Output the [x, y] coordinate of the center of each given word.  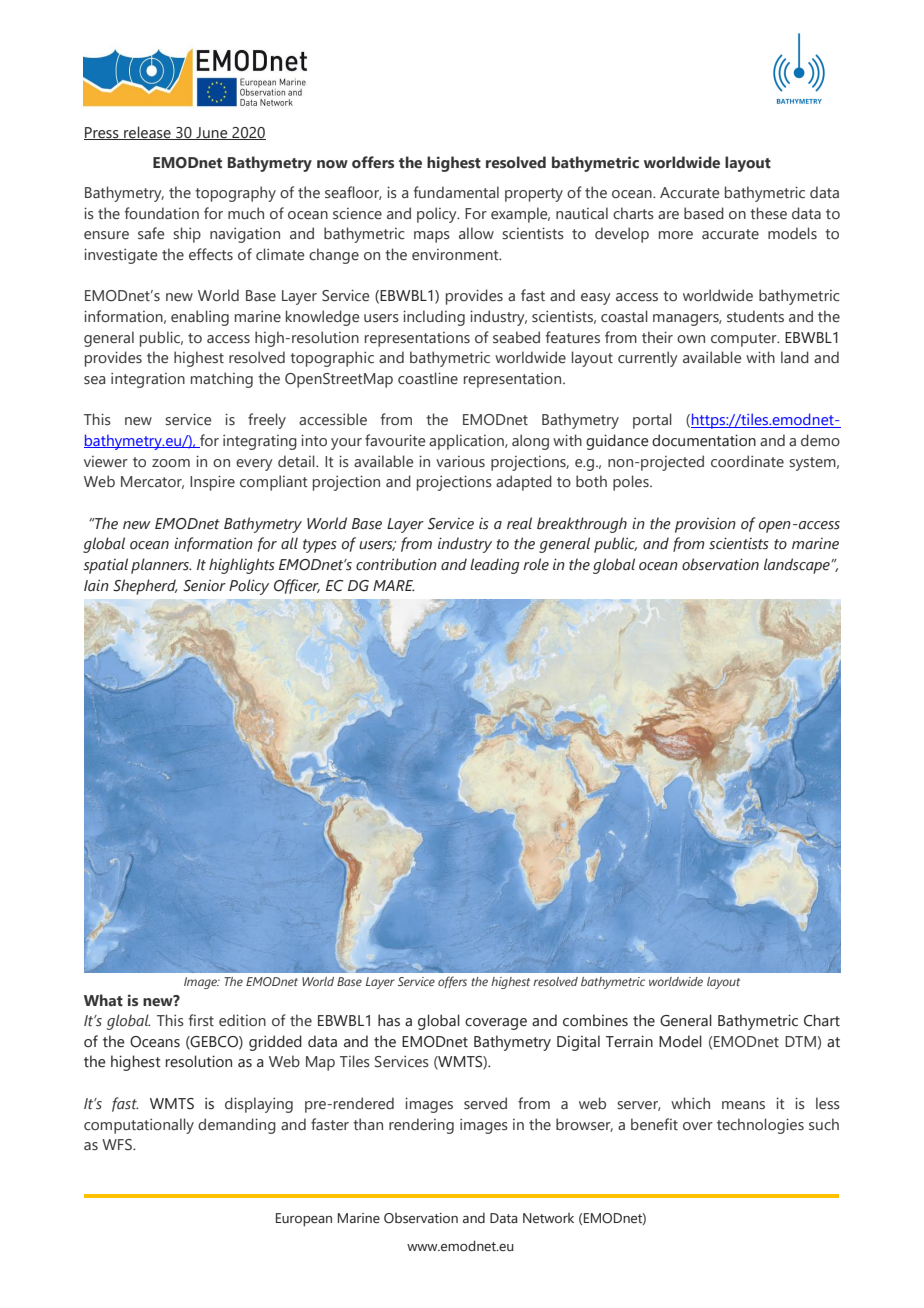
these [768, 213]
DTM [801, 1041]
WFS [118, 1144]
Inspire [212, 483]
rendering [421, 1126]
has [389, 1020]
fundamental [456, 192]
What [103, 1000]
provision [705, 525]
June [212, 133]
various [460, 461]
